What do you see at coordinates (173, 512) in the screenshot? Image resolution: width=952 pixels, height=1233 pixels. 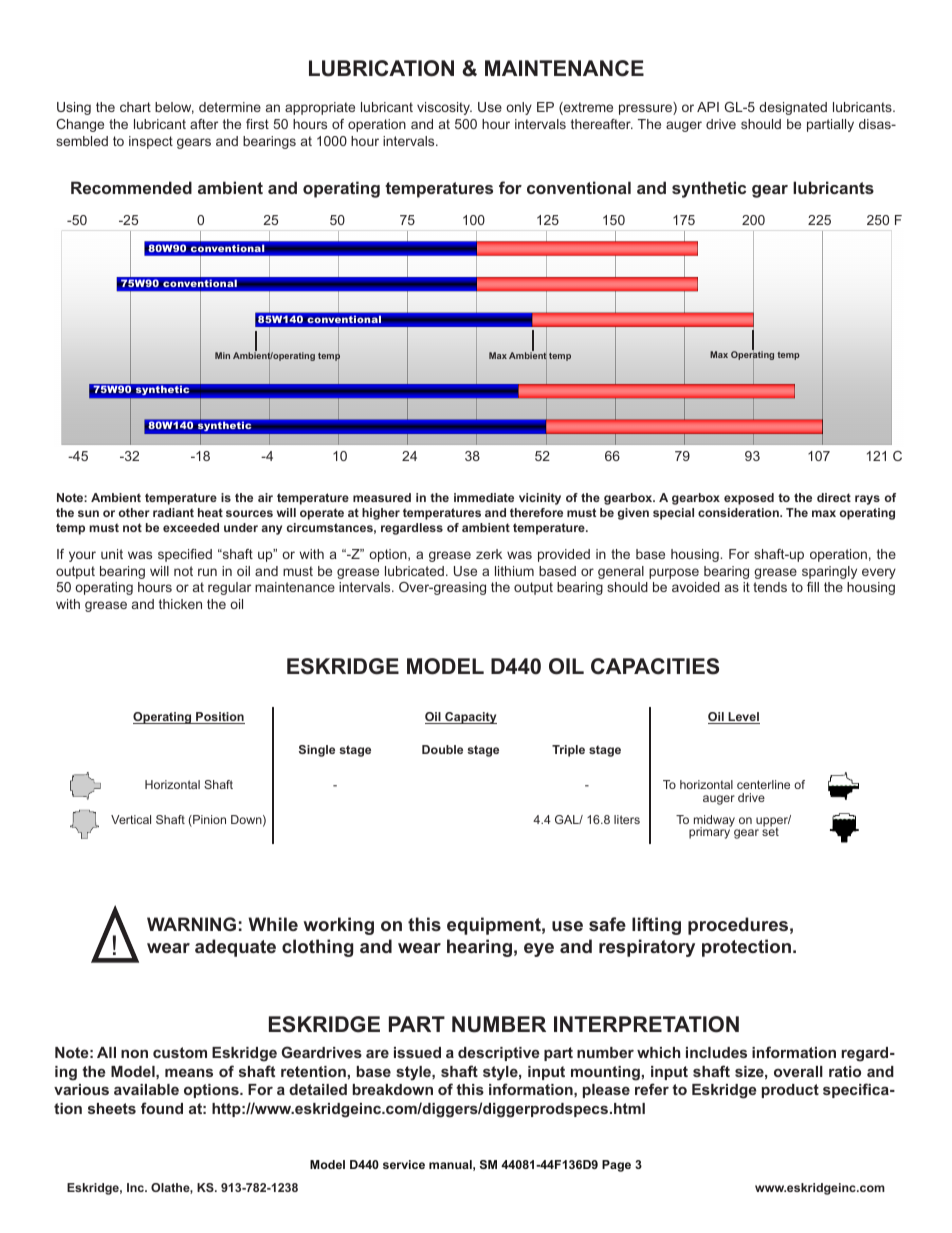 I see `radiant` at bounding box center [173, 512].
